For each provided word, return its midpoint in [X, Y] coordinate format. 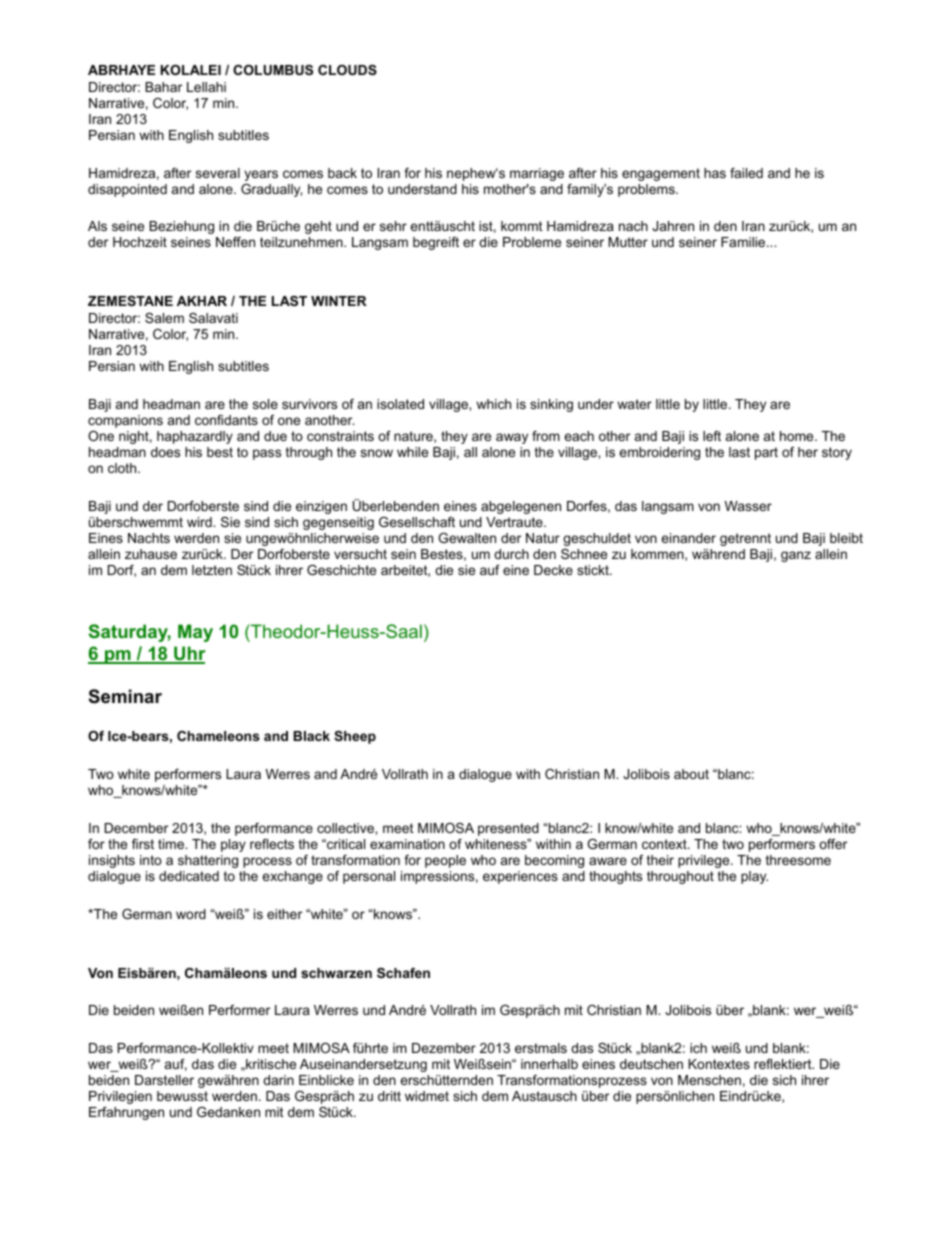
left [712, 436]
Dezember [444, 1048]
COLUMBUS [273, 70]
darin [278, 1080]
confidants [226, 420]
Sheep [355, 737]
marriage [537, 174]
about [691, 774]
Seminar [125, 696]
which [493, 404]
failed [746, 173]
